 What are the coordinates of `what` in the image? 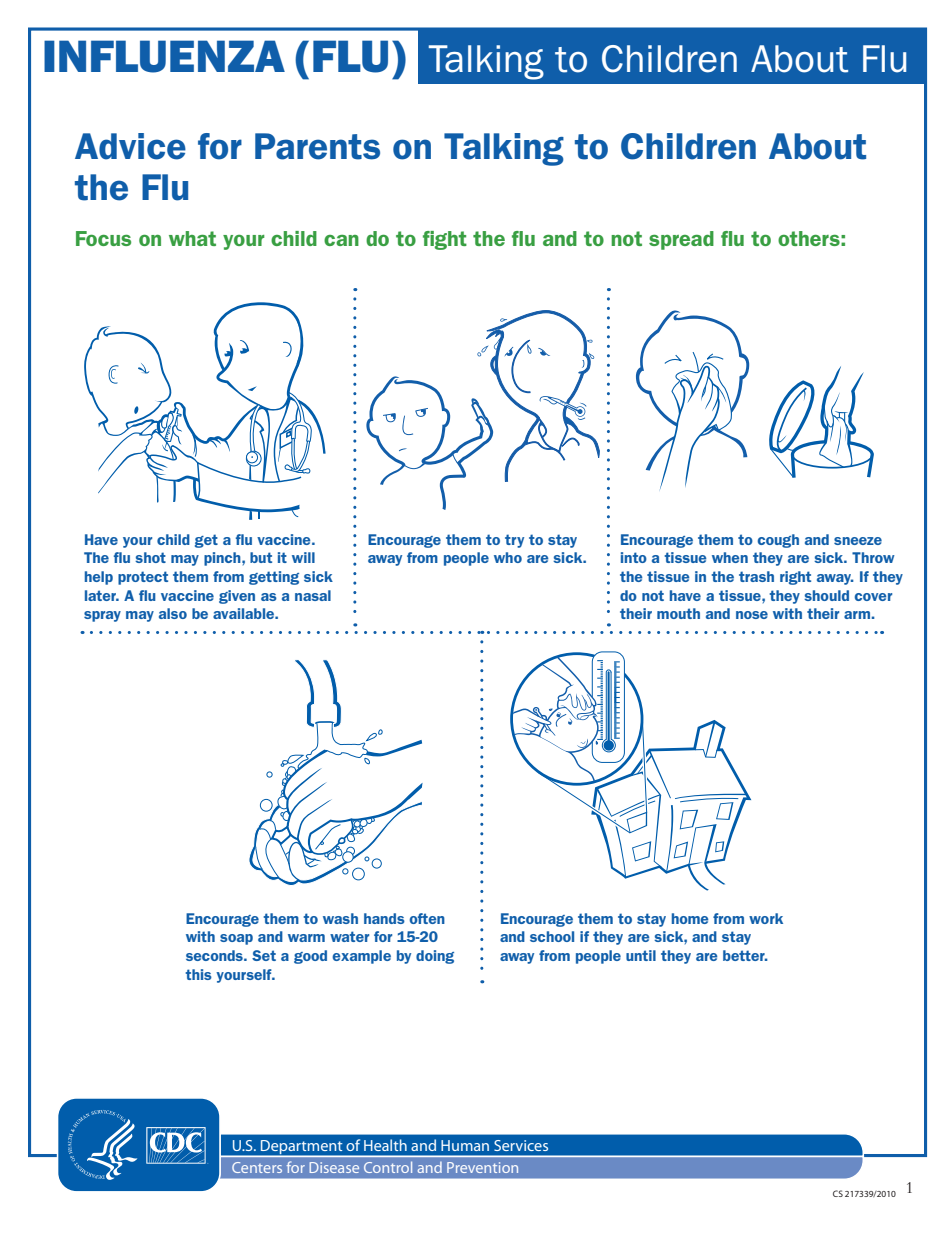 It's located at (192, 238).
